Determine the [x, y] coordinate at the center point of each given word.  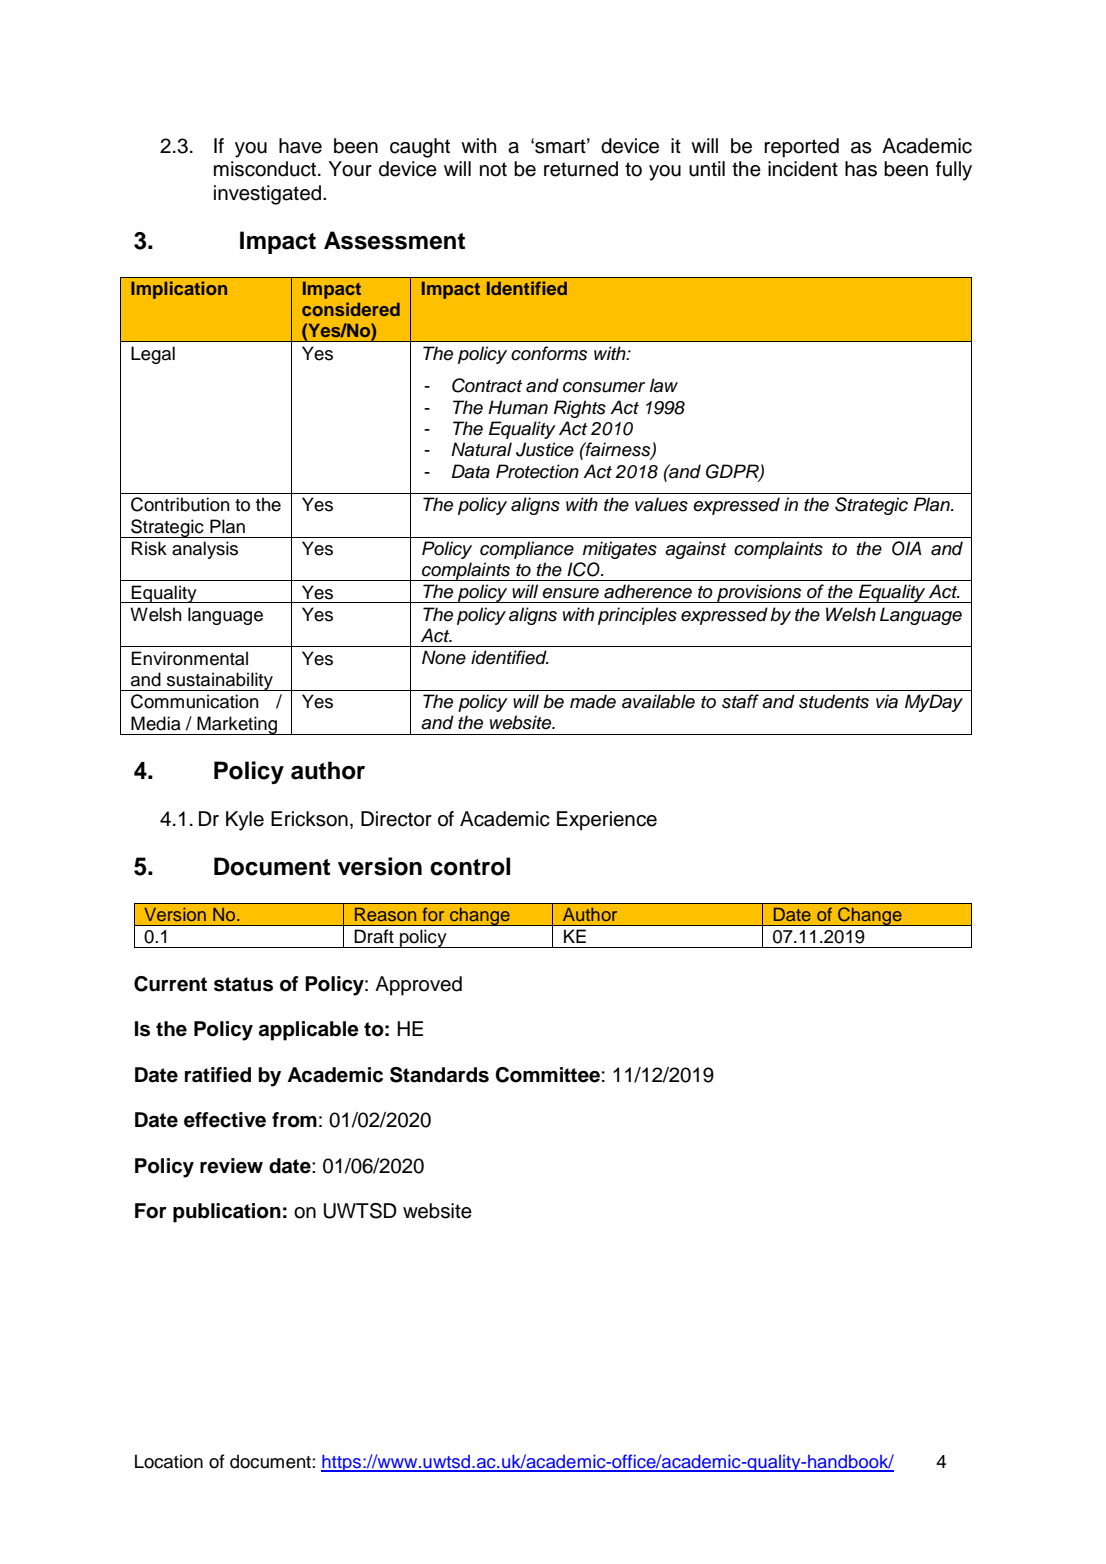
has [861, 169]
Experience [607, 821]
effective [225, 1120]
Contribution [180, 504]
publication [227, 1213]
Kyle [245, 821]
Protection [537, 471]
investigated [267, 195]
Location [169, 1461]
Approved [418, 986]
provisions [759, 593]
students [834, 701]
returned [581, 169]
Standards [439, 1075]
